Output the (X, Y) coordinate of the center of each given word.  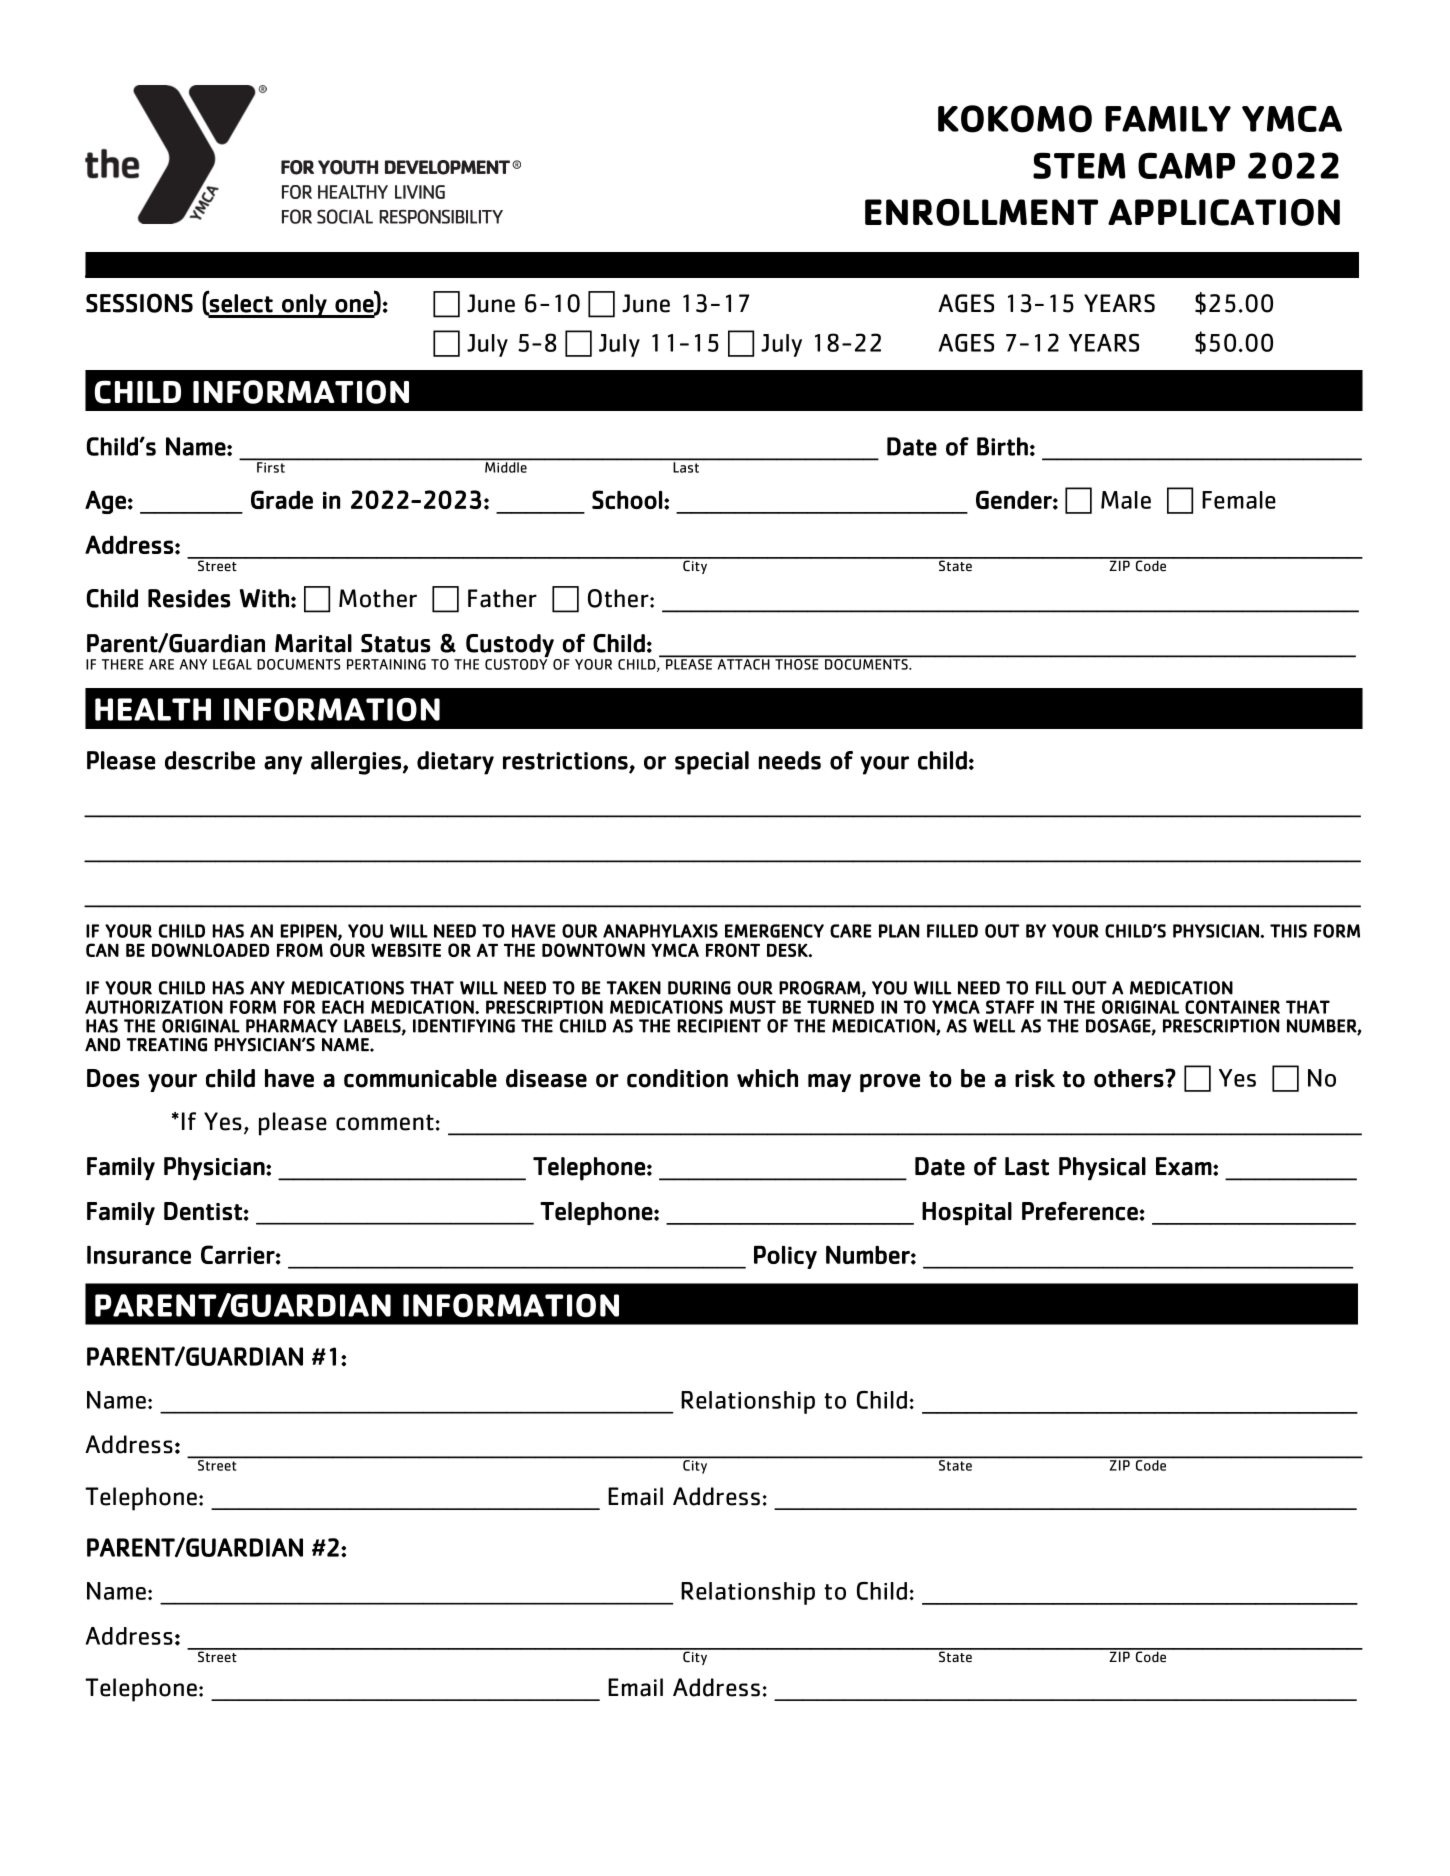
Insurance (139, 1255)
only (304, 306)
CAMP (1186, 165)
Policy (785, 1257)
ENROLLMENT (981, 212)
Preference (1080, 1211)
